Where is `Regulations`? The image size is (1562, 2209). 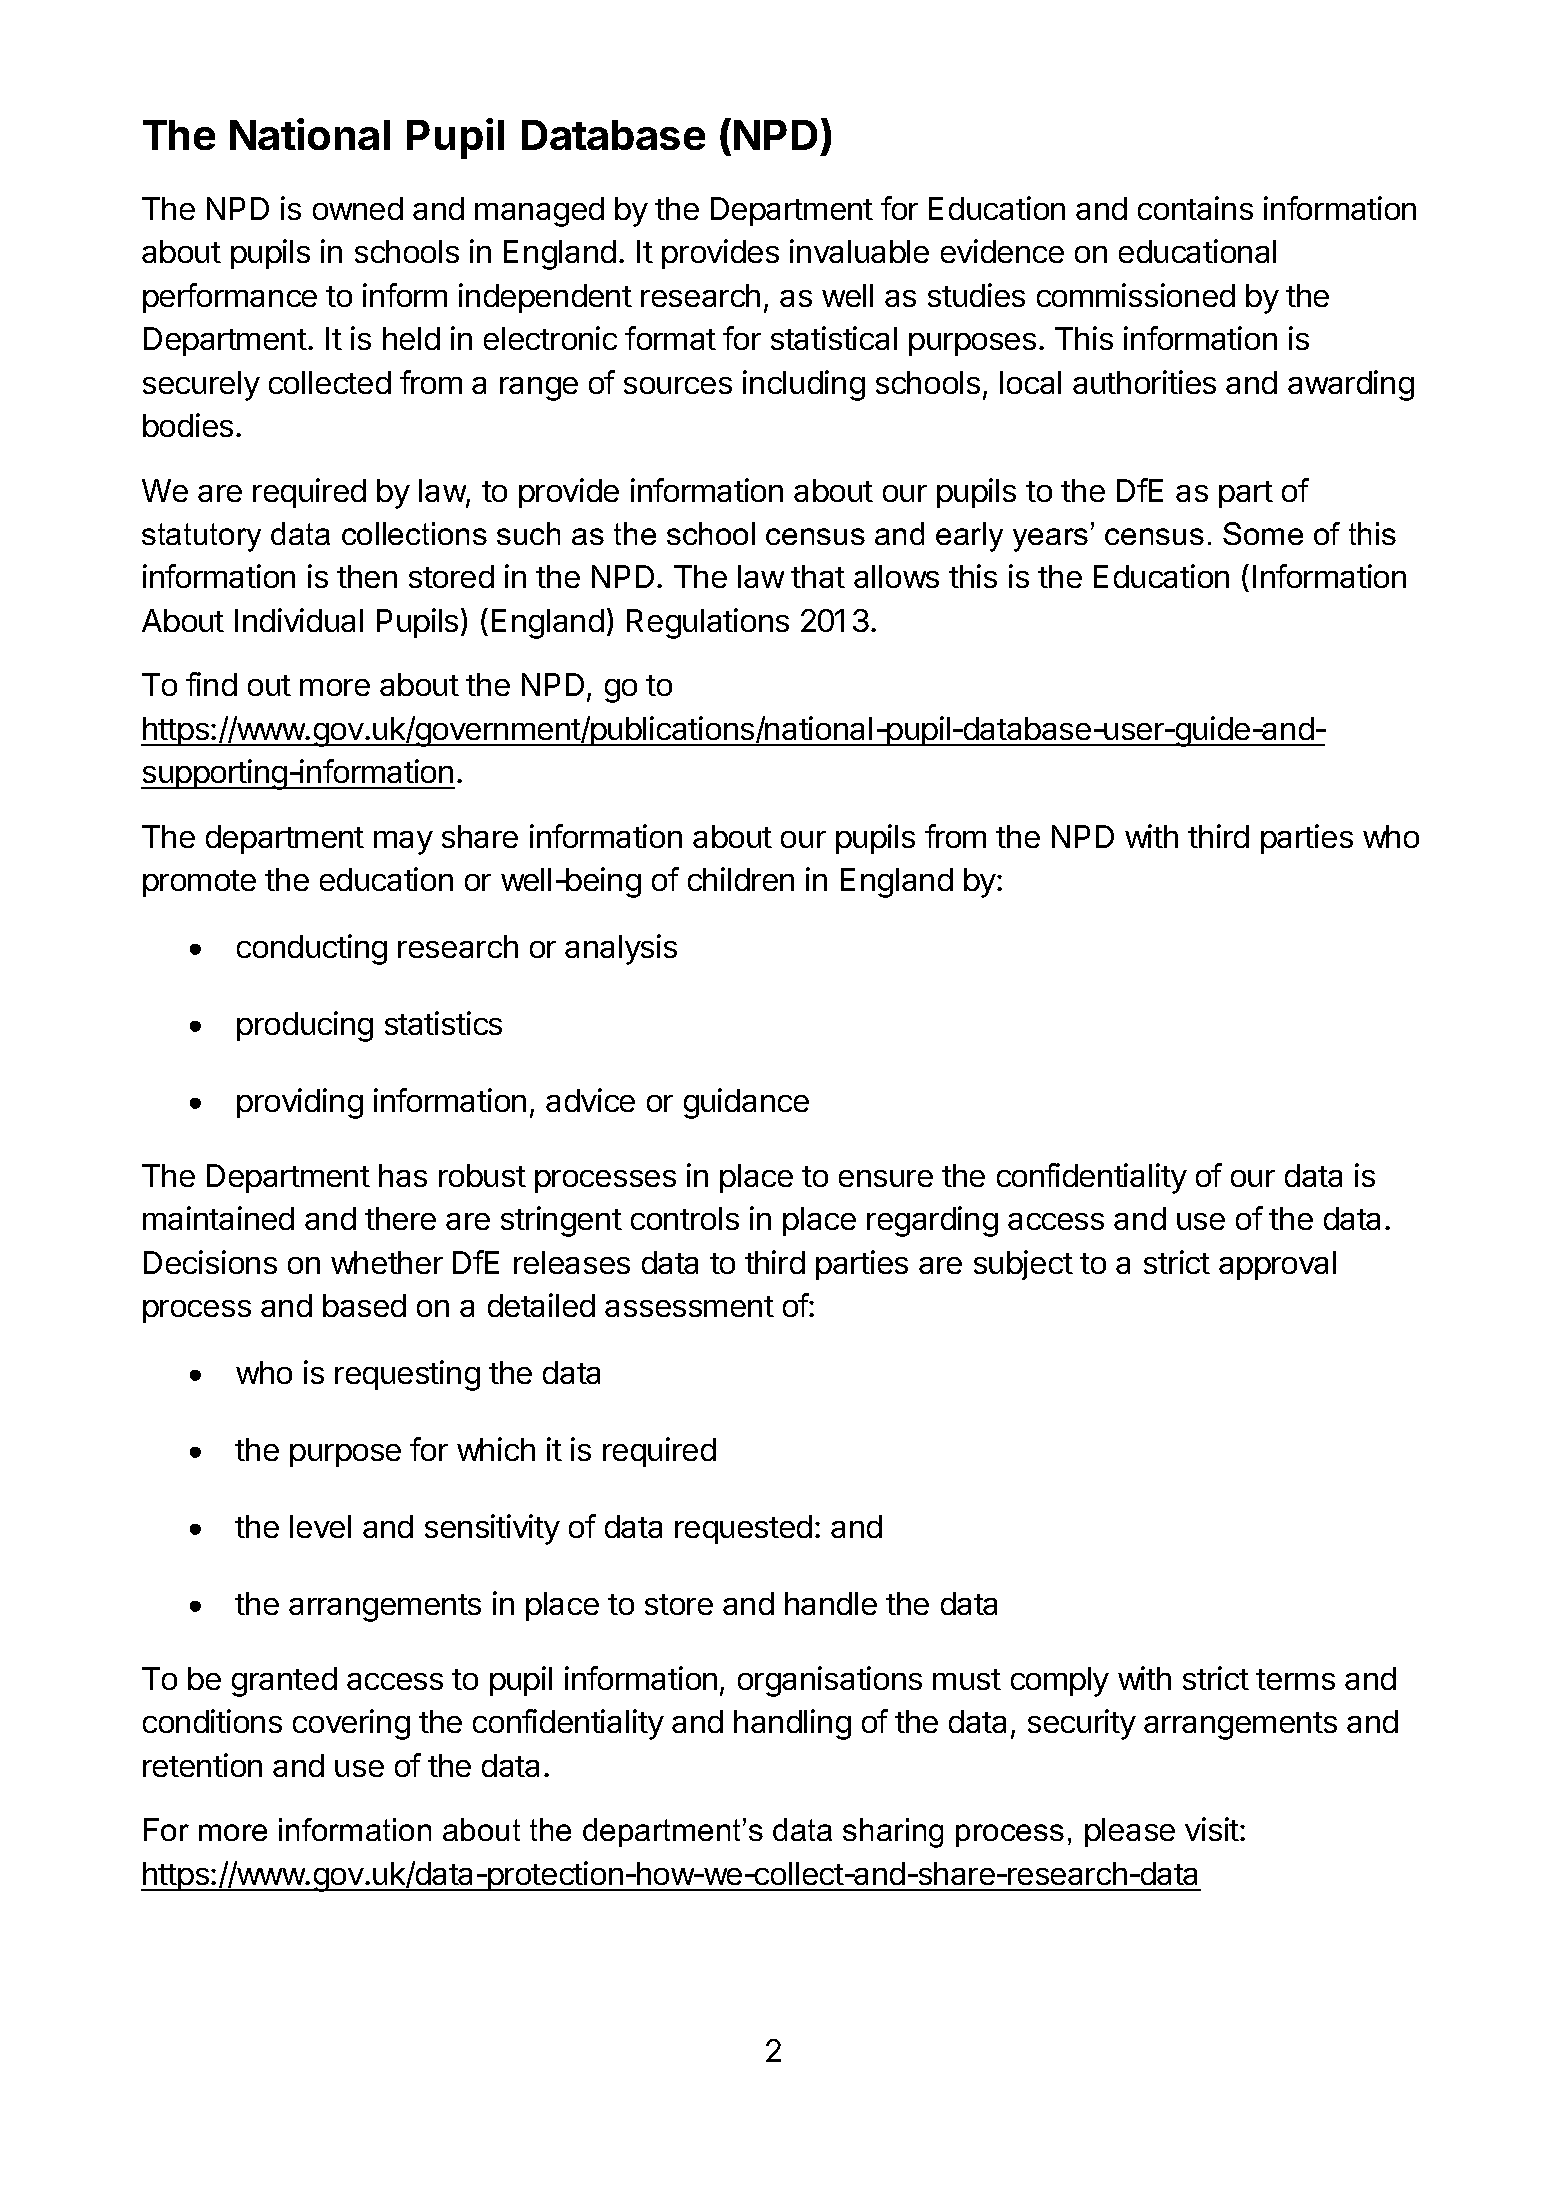
Regulations is located at coordinates (708, 623).
